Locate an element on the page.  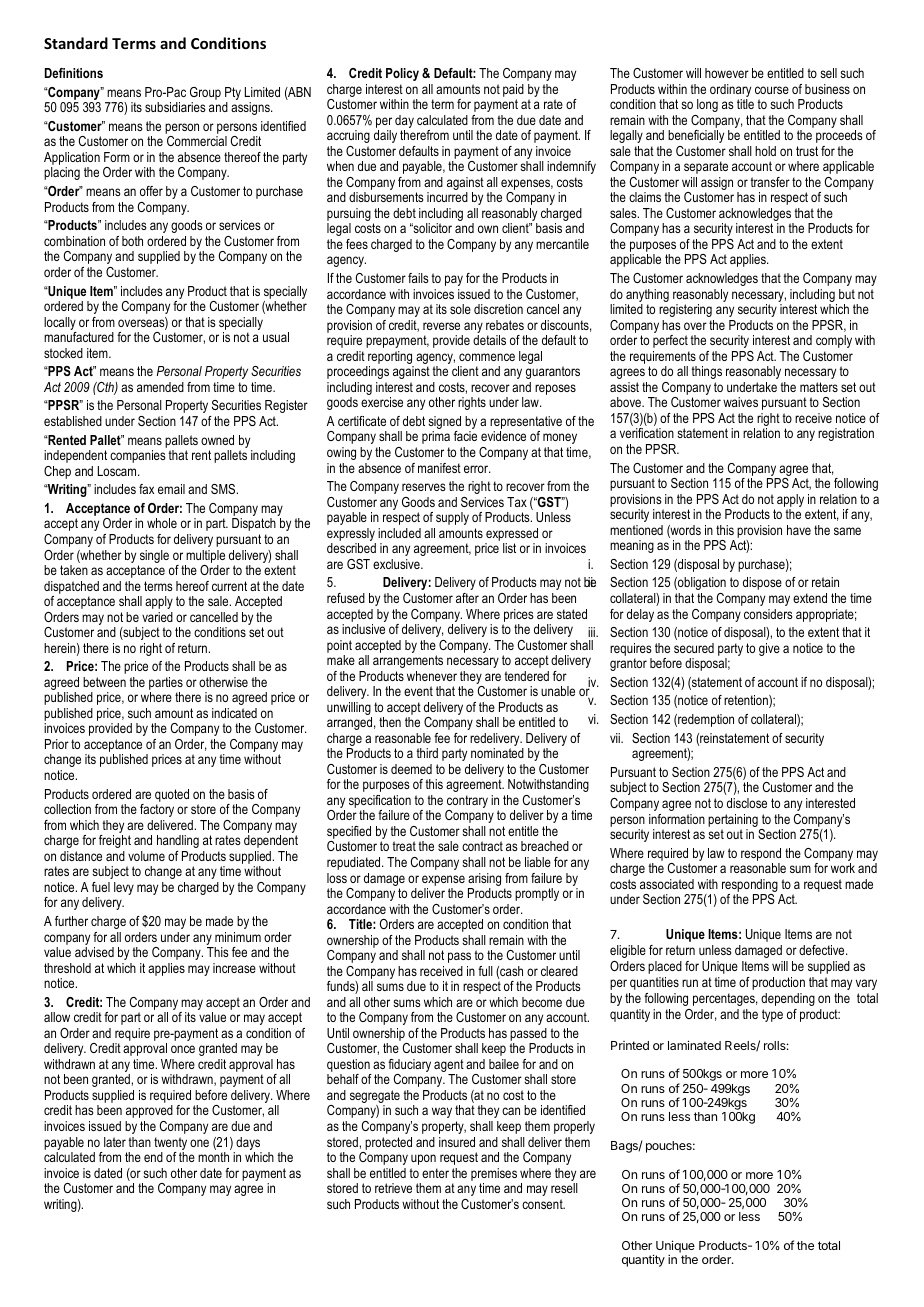
contrary is located at coordinates (467, 803).
